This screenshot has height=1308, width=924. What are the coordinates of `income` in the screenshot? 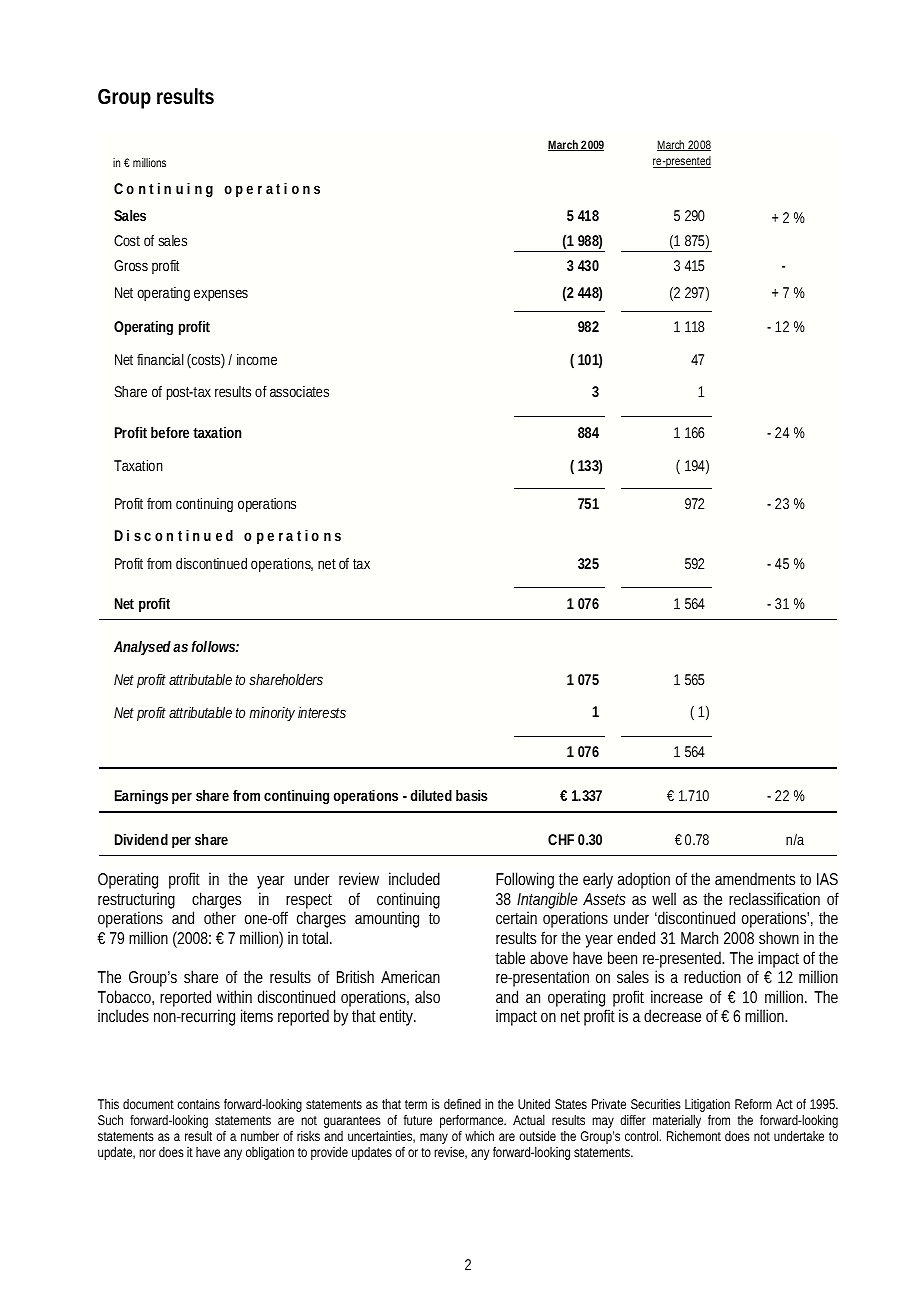 It's located at (257, 359).
